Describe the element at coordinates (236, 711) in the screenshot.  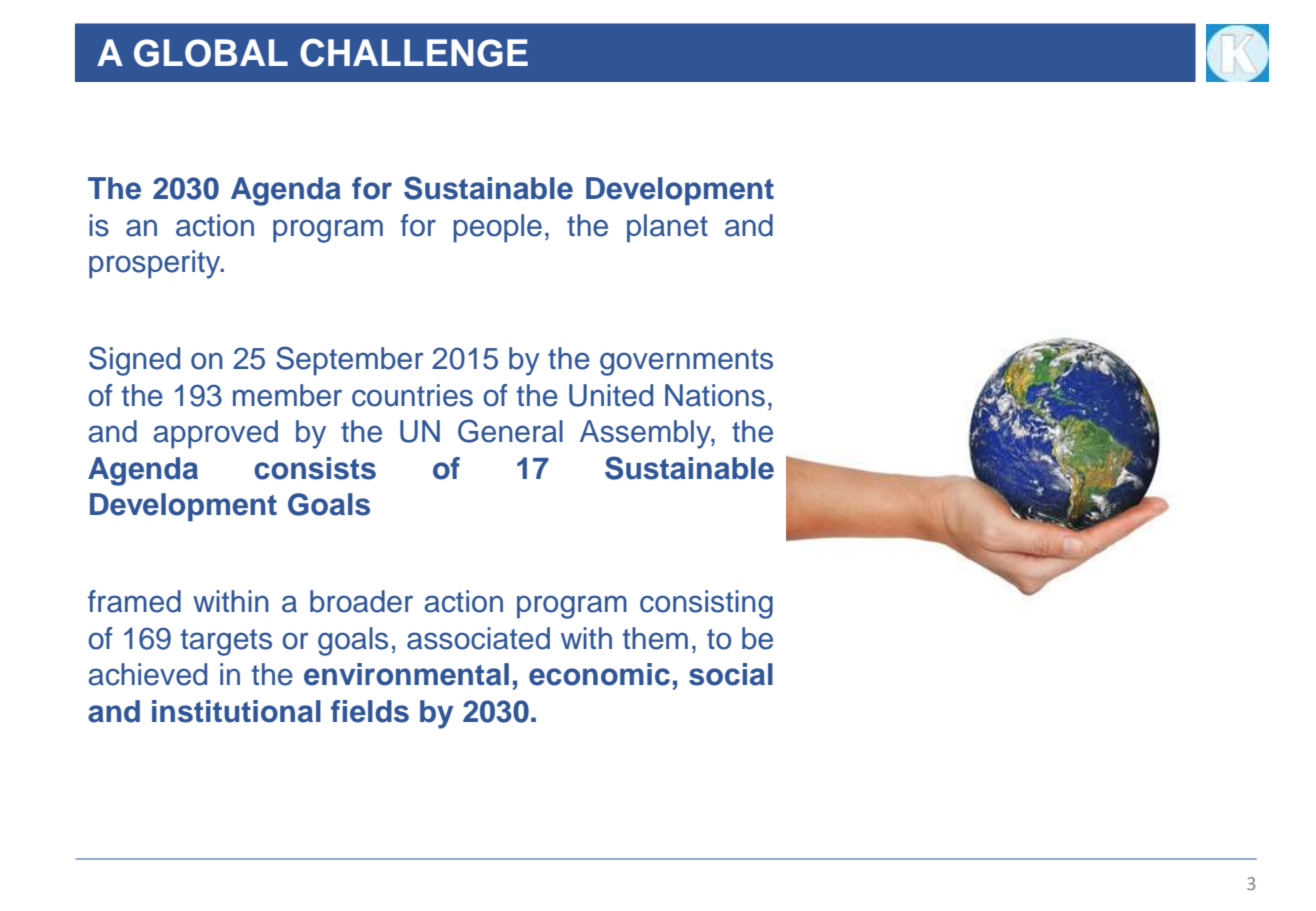
I see `institutional` at that location.
